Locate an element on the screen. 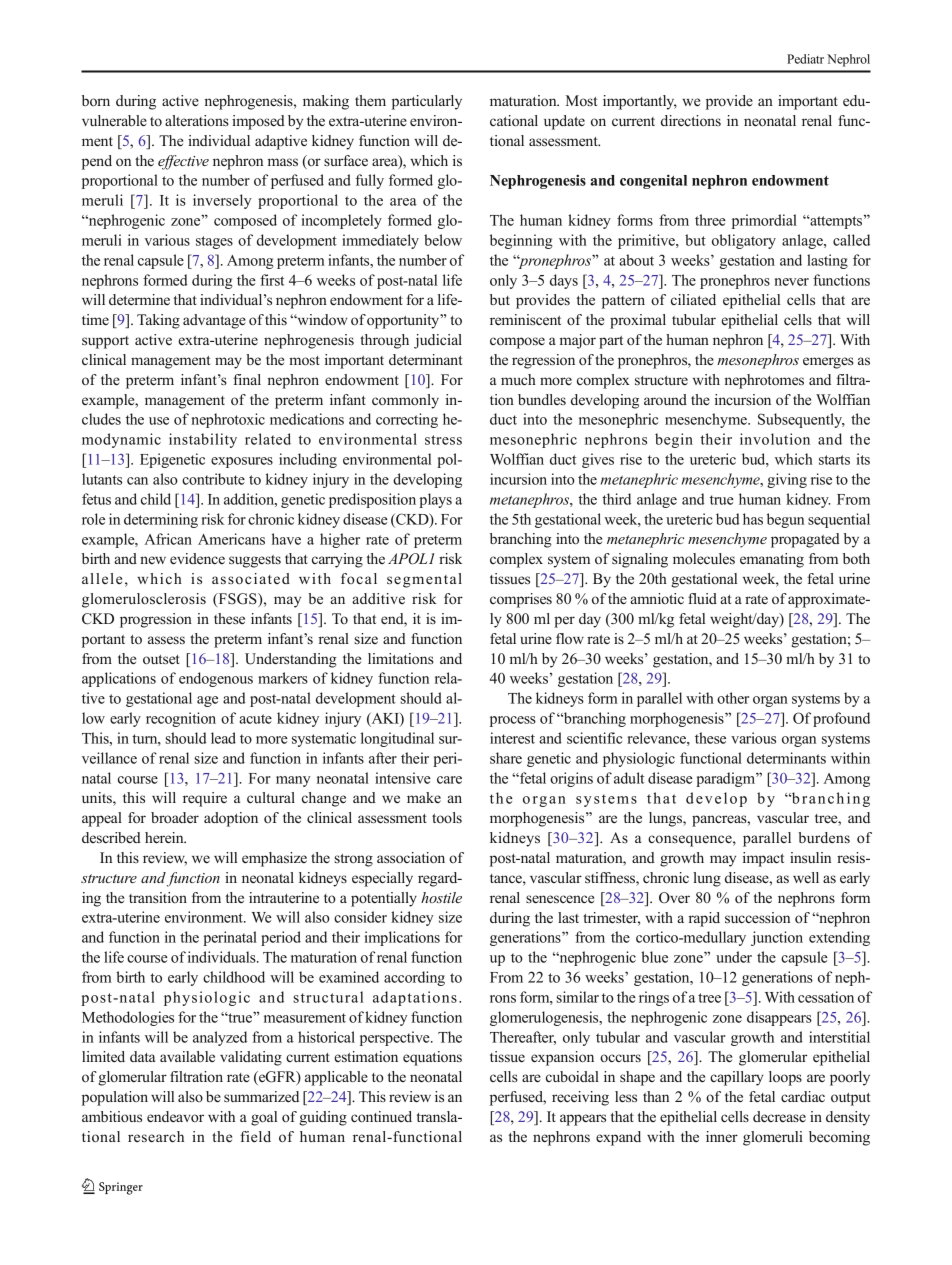 The image size is (952, 1265). Pediatr is located at coordinates (805, 59).
